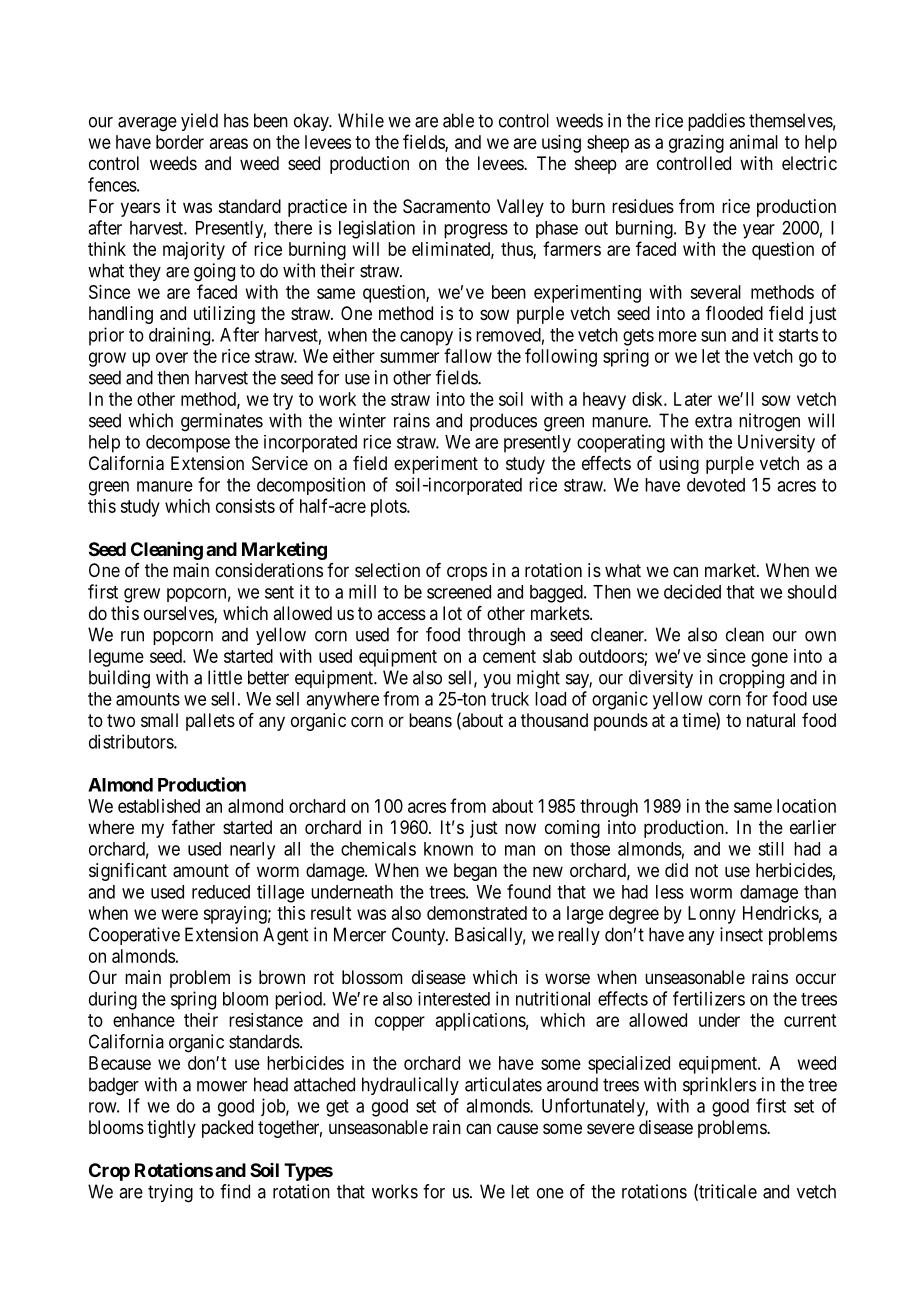  What do you see at coordinates (180, 914) in the page?
I see `were` at bounding box center [180, 914].
